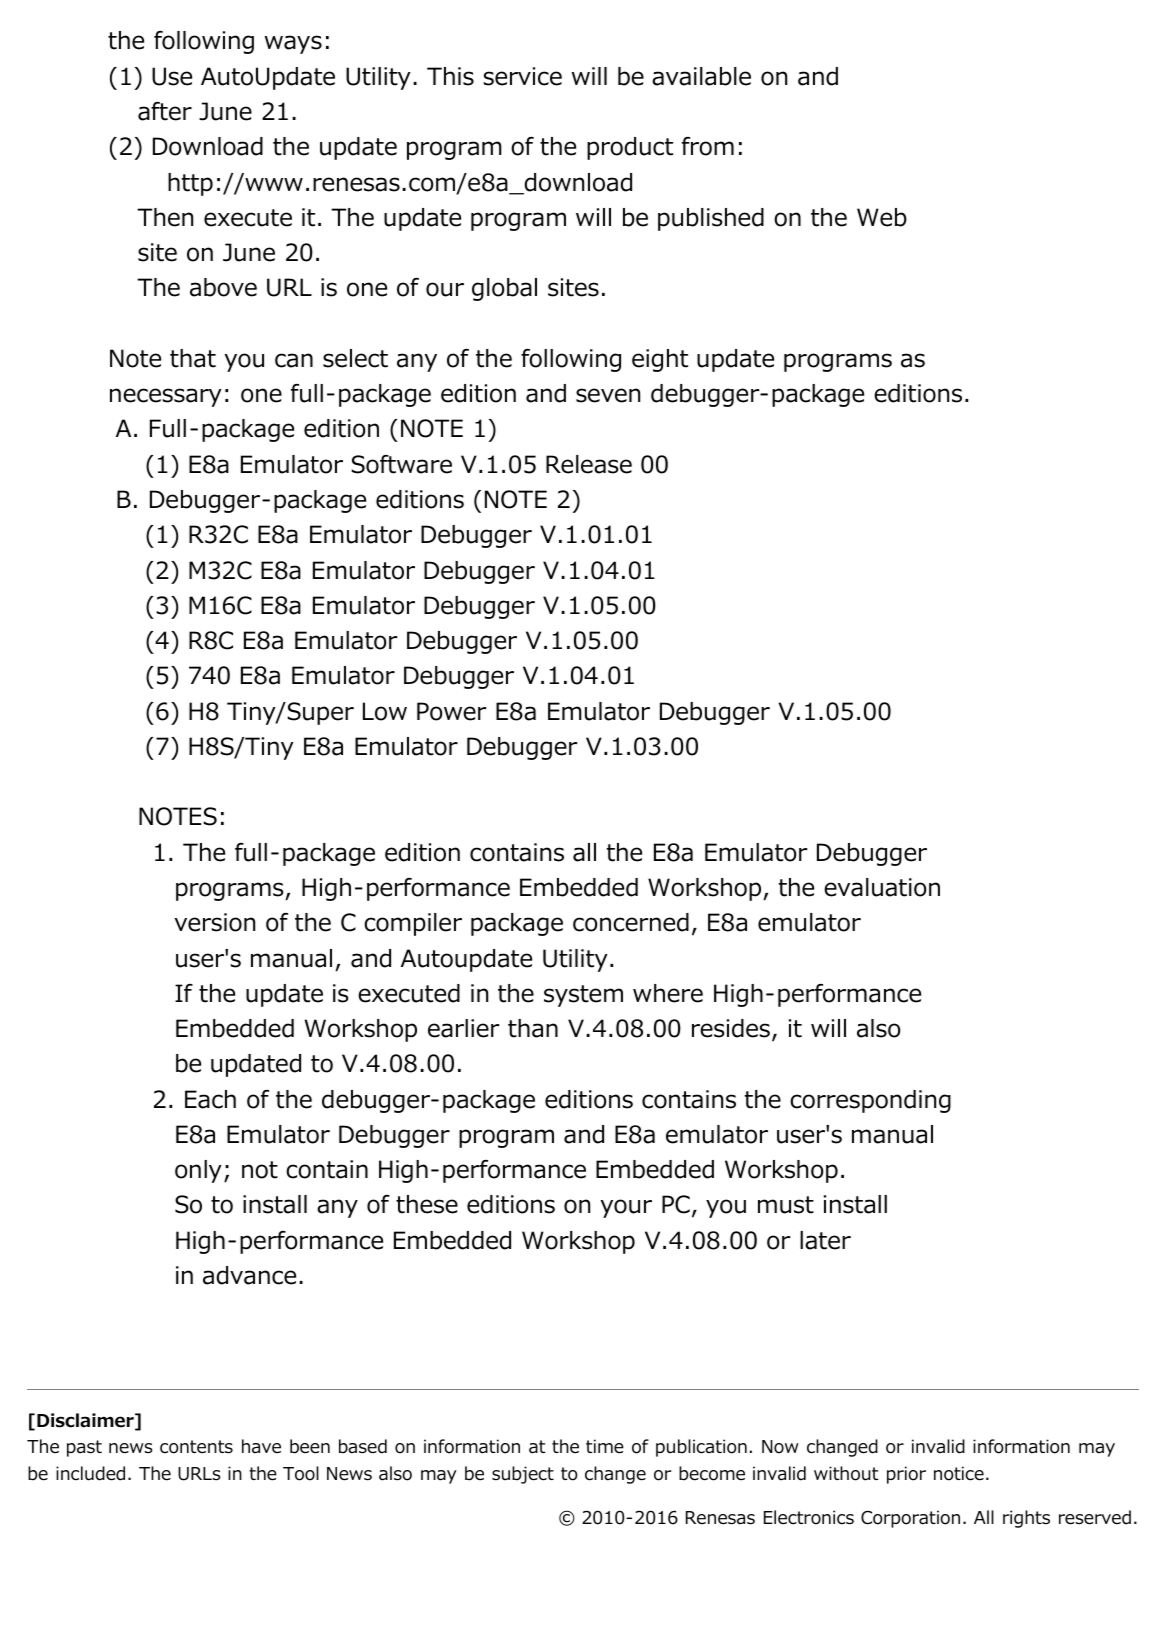 The width and height of the screenshot is (1166, 1650). What do you see at coordinates (626, 1208) in the screenshot?
I see `your` at bounding box center [626, 1208].
